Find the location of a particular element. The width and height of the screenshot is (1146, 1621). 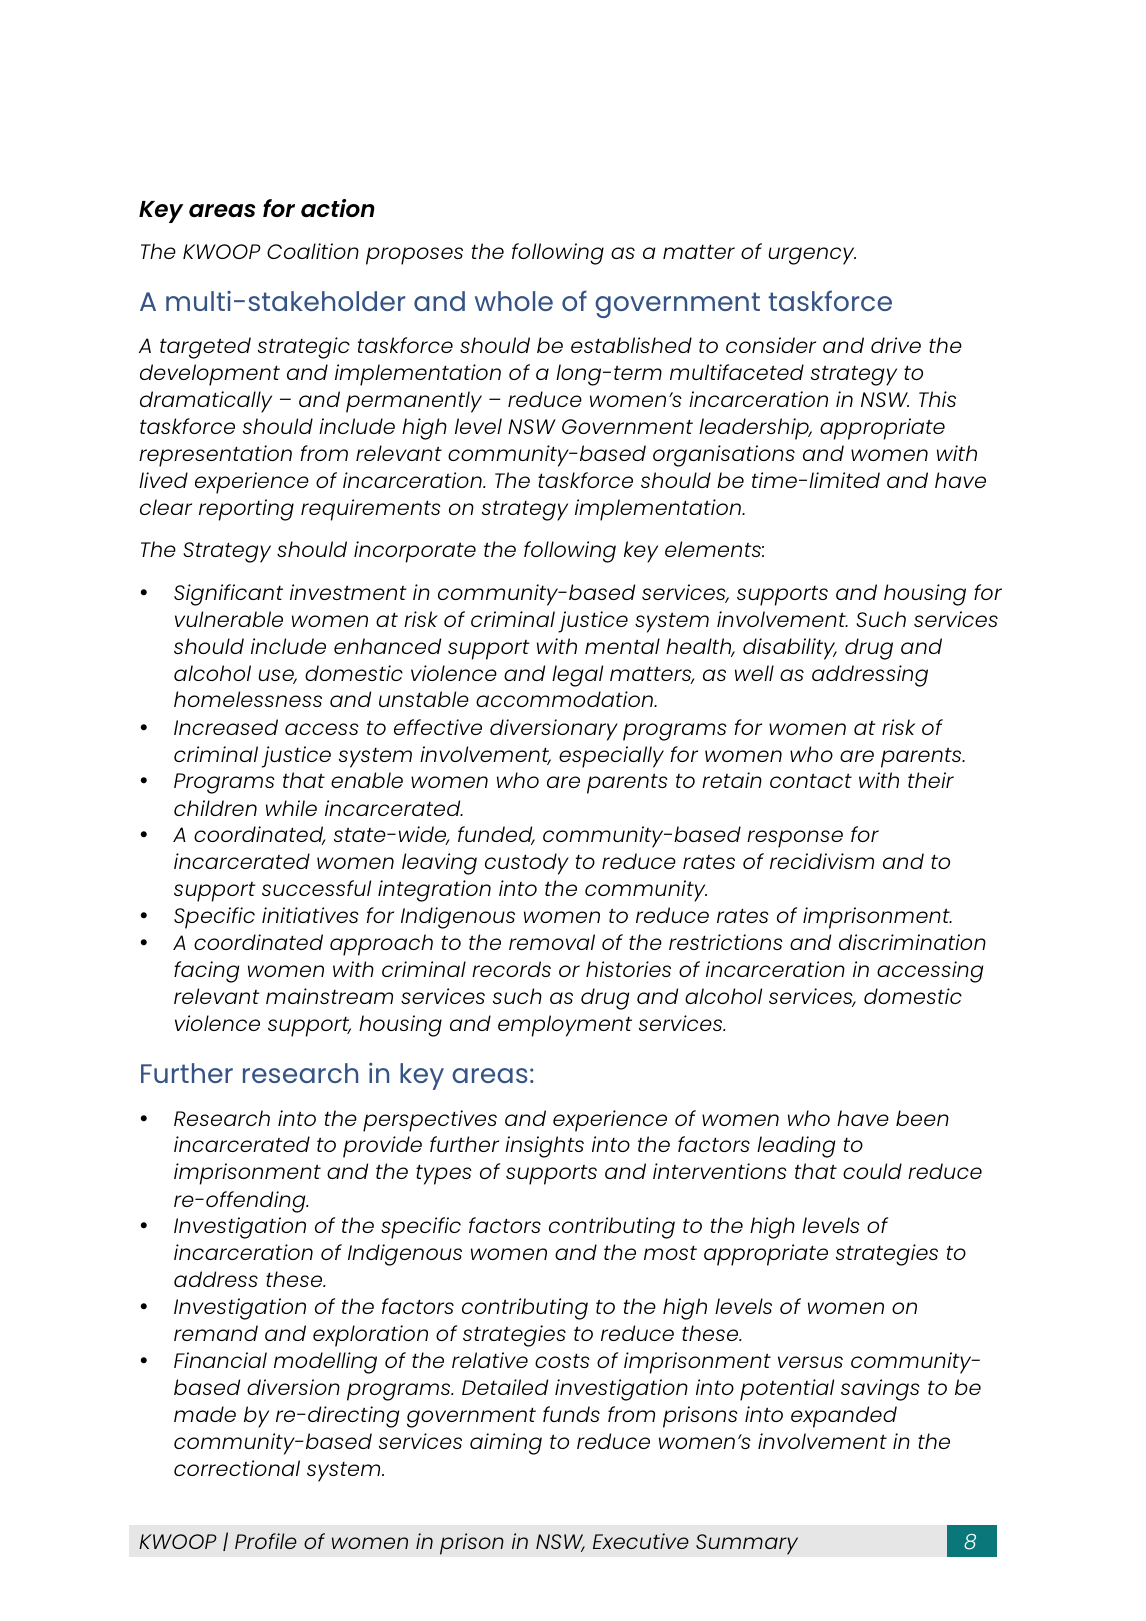

urgency is located at coordinates (812, 256).
